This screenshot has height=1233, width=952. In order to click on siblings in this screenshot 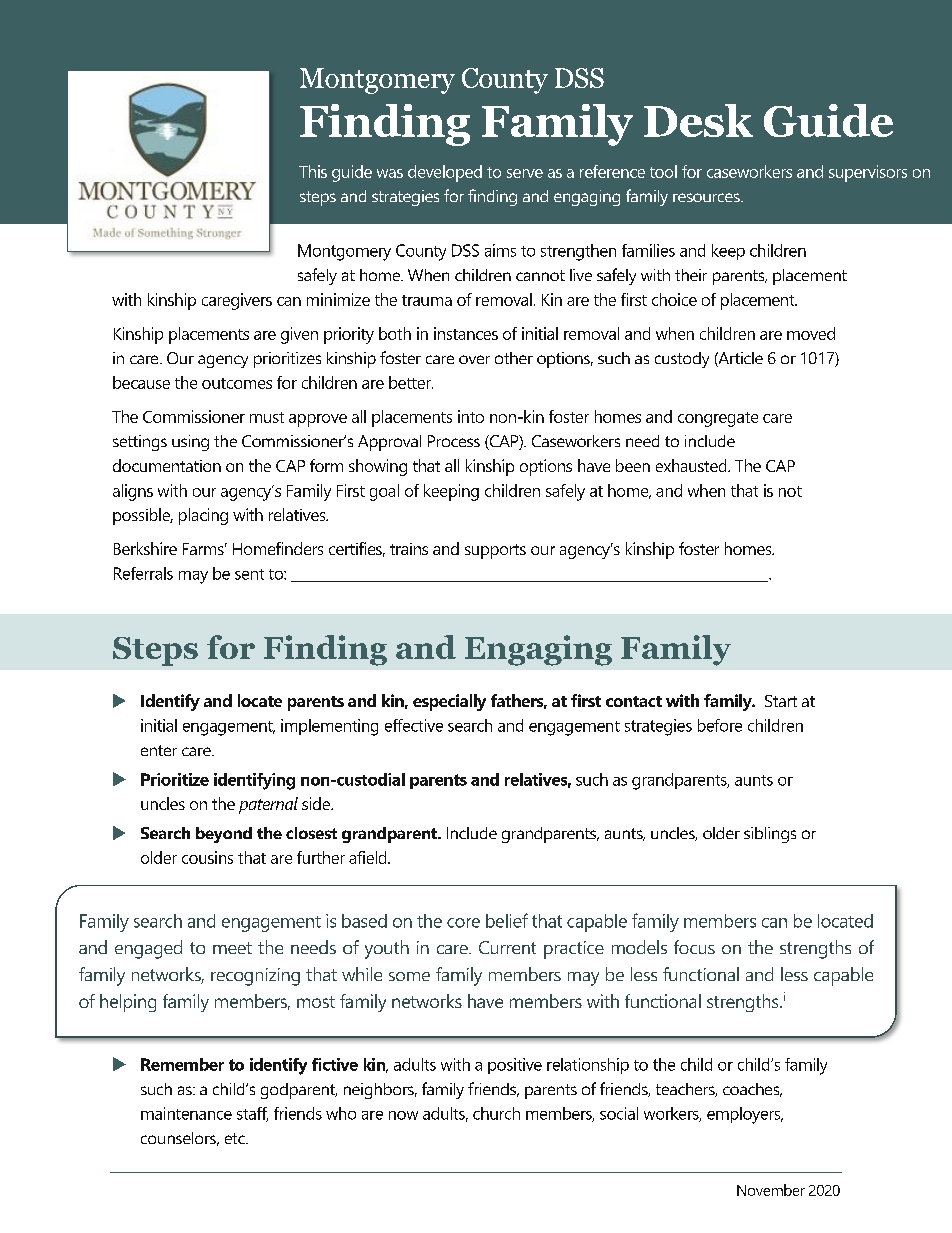, I will do `click(770, 835)`.
